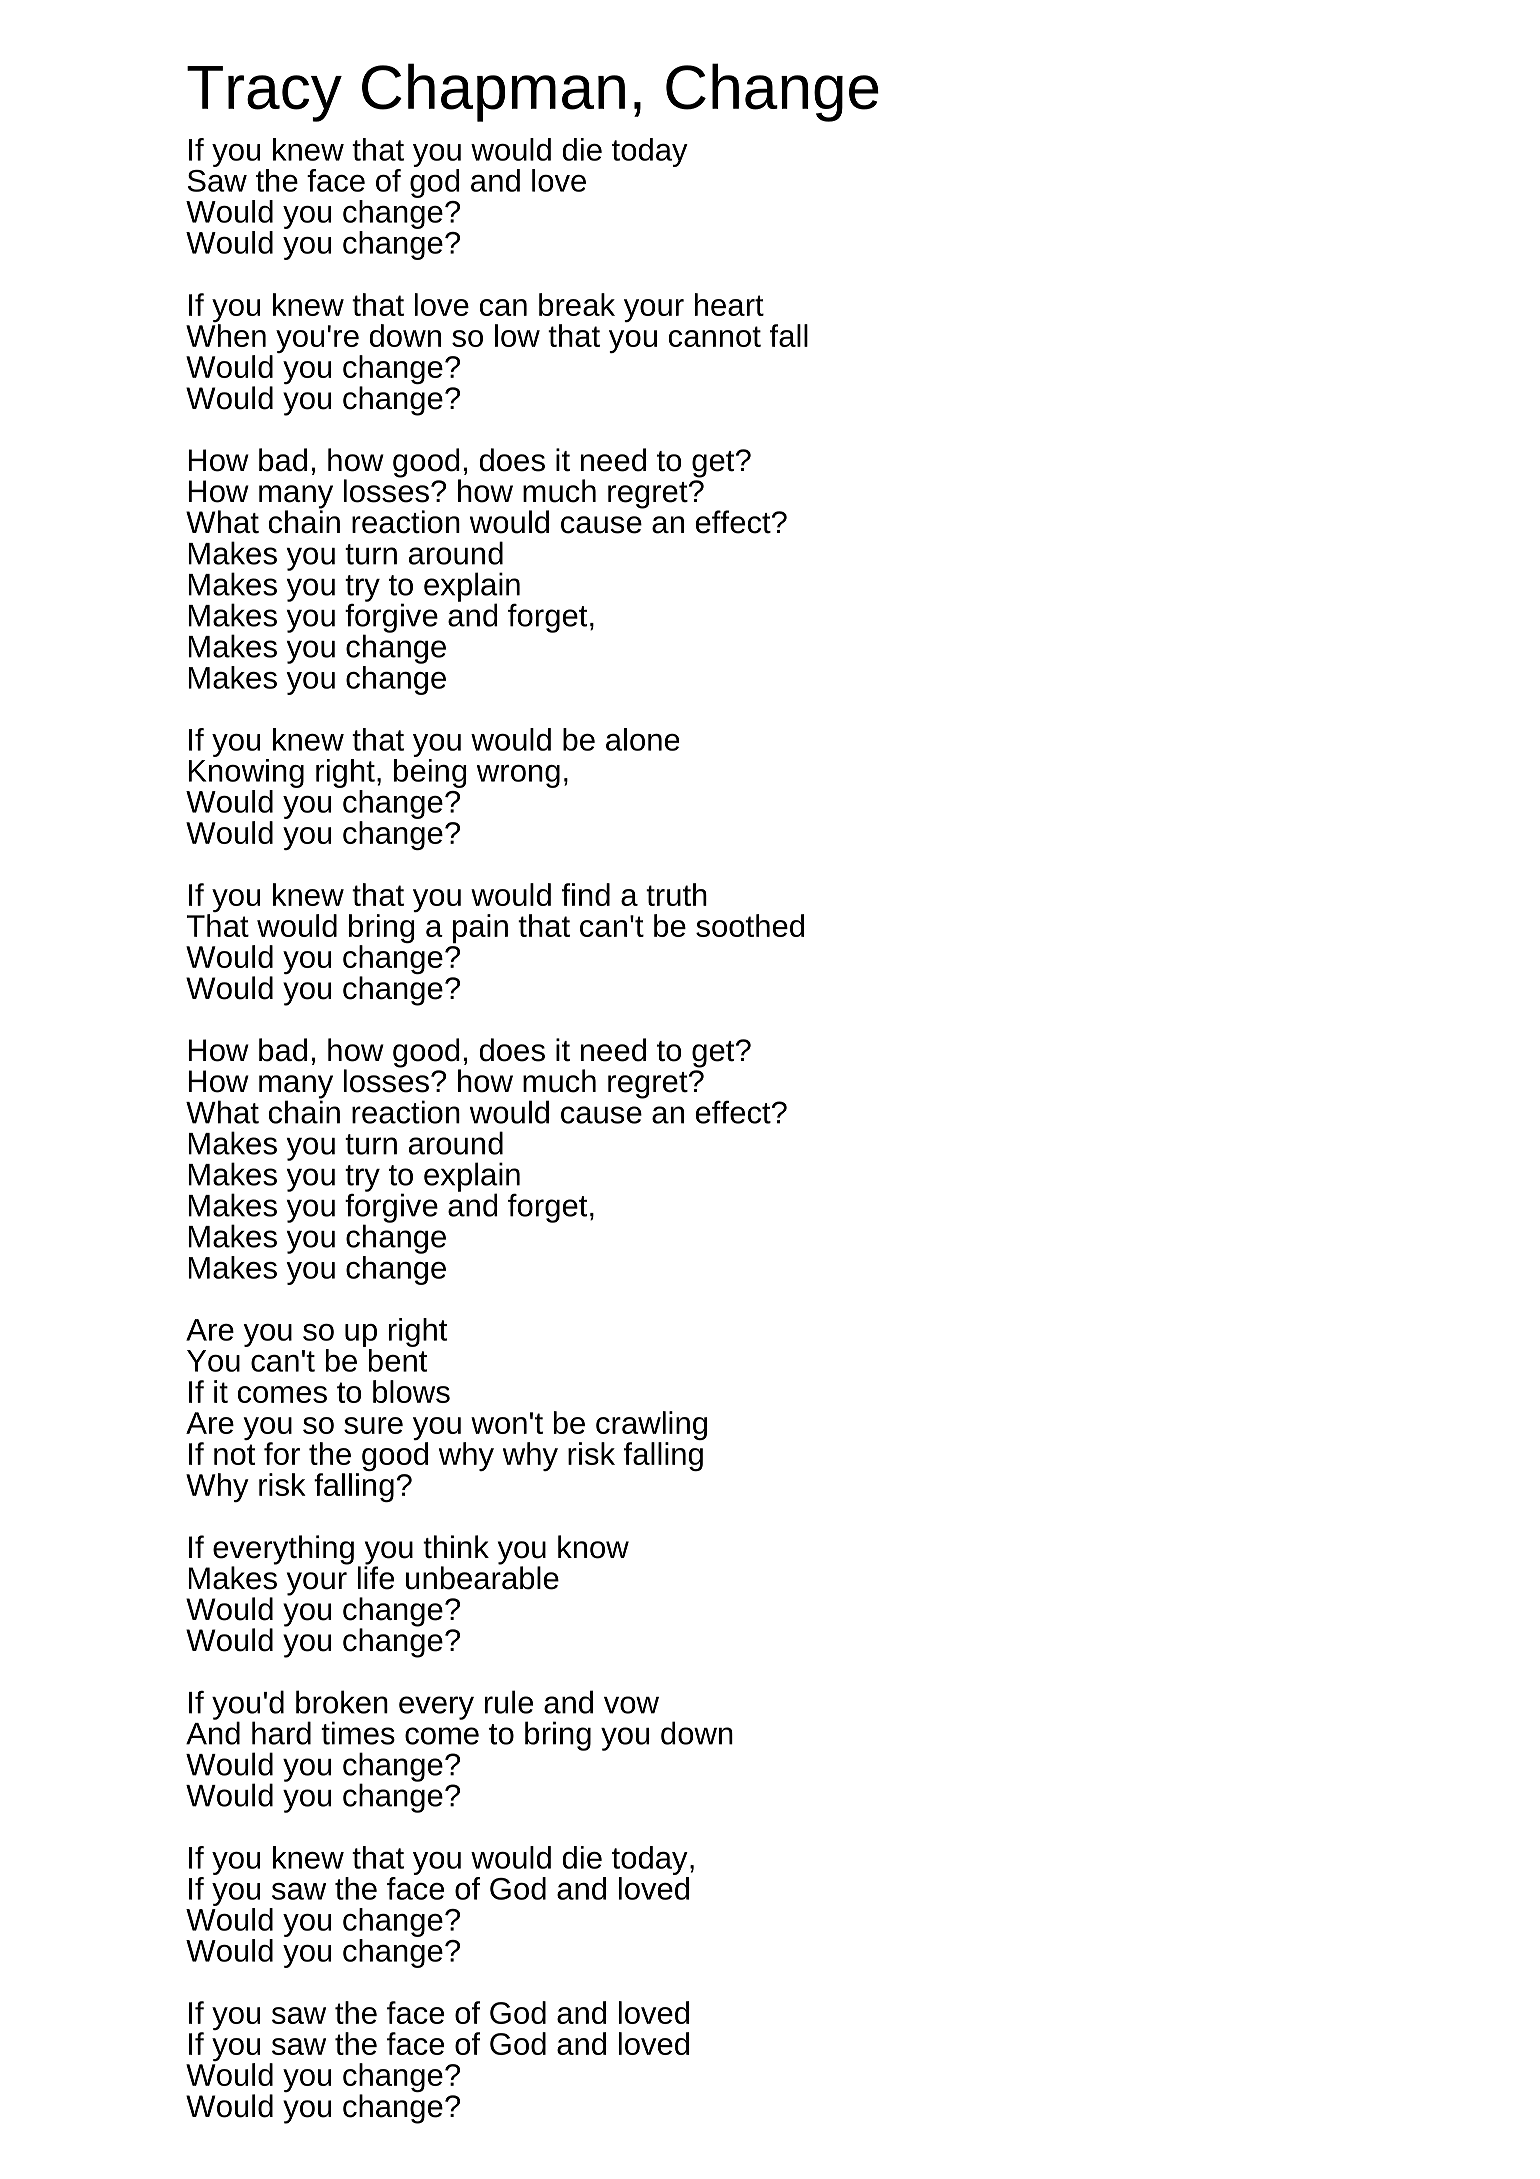 This page has width=1540, height=2179. What do you see at coordinates (631, 1705) in the page?
I see `vow` at bounding box center [631, 1705].
